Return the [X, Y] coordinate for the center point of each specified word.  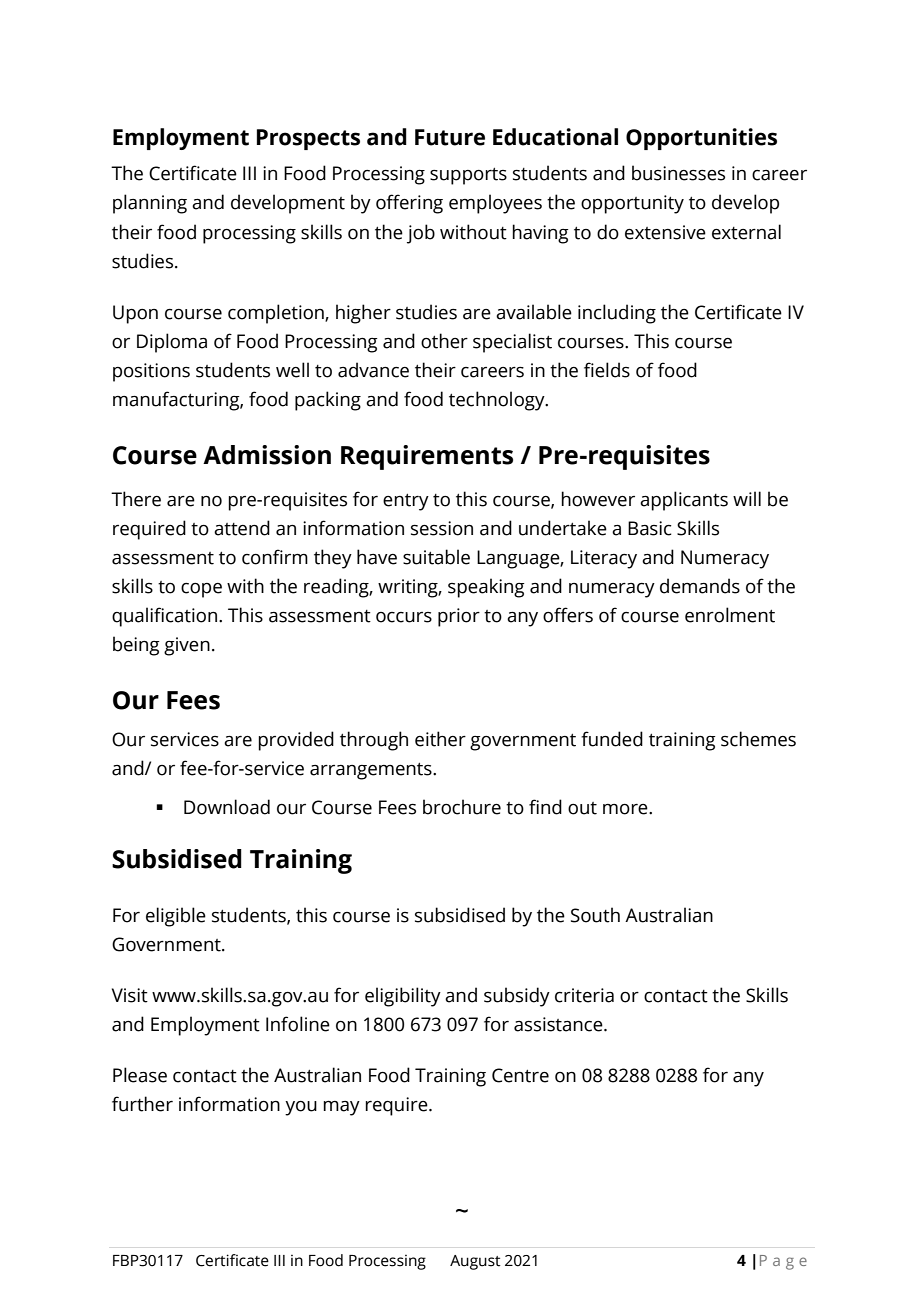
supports [468, 176]
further [142, 1104]
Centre [520, 1075]
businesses [678, 173]
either [440, 739]
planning [150, 204]
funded [612, 739]
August [475, 1262]
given [187, 646]
